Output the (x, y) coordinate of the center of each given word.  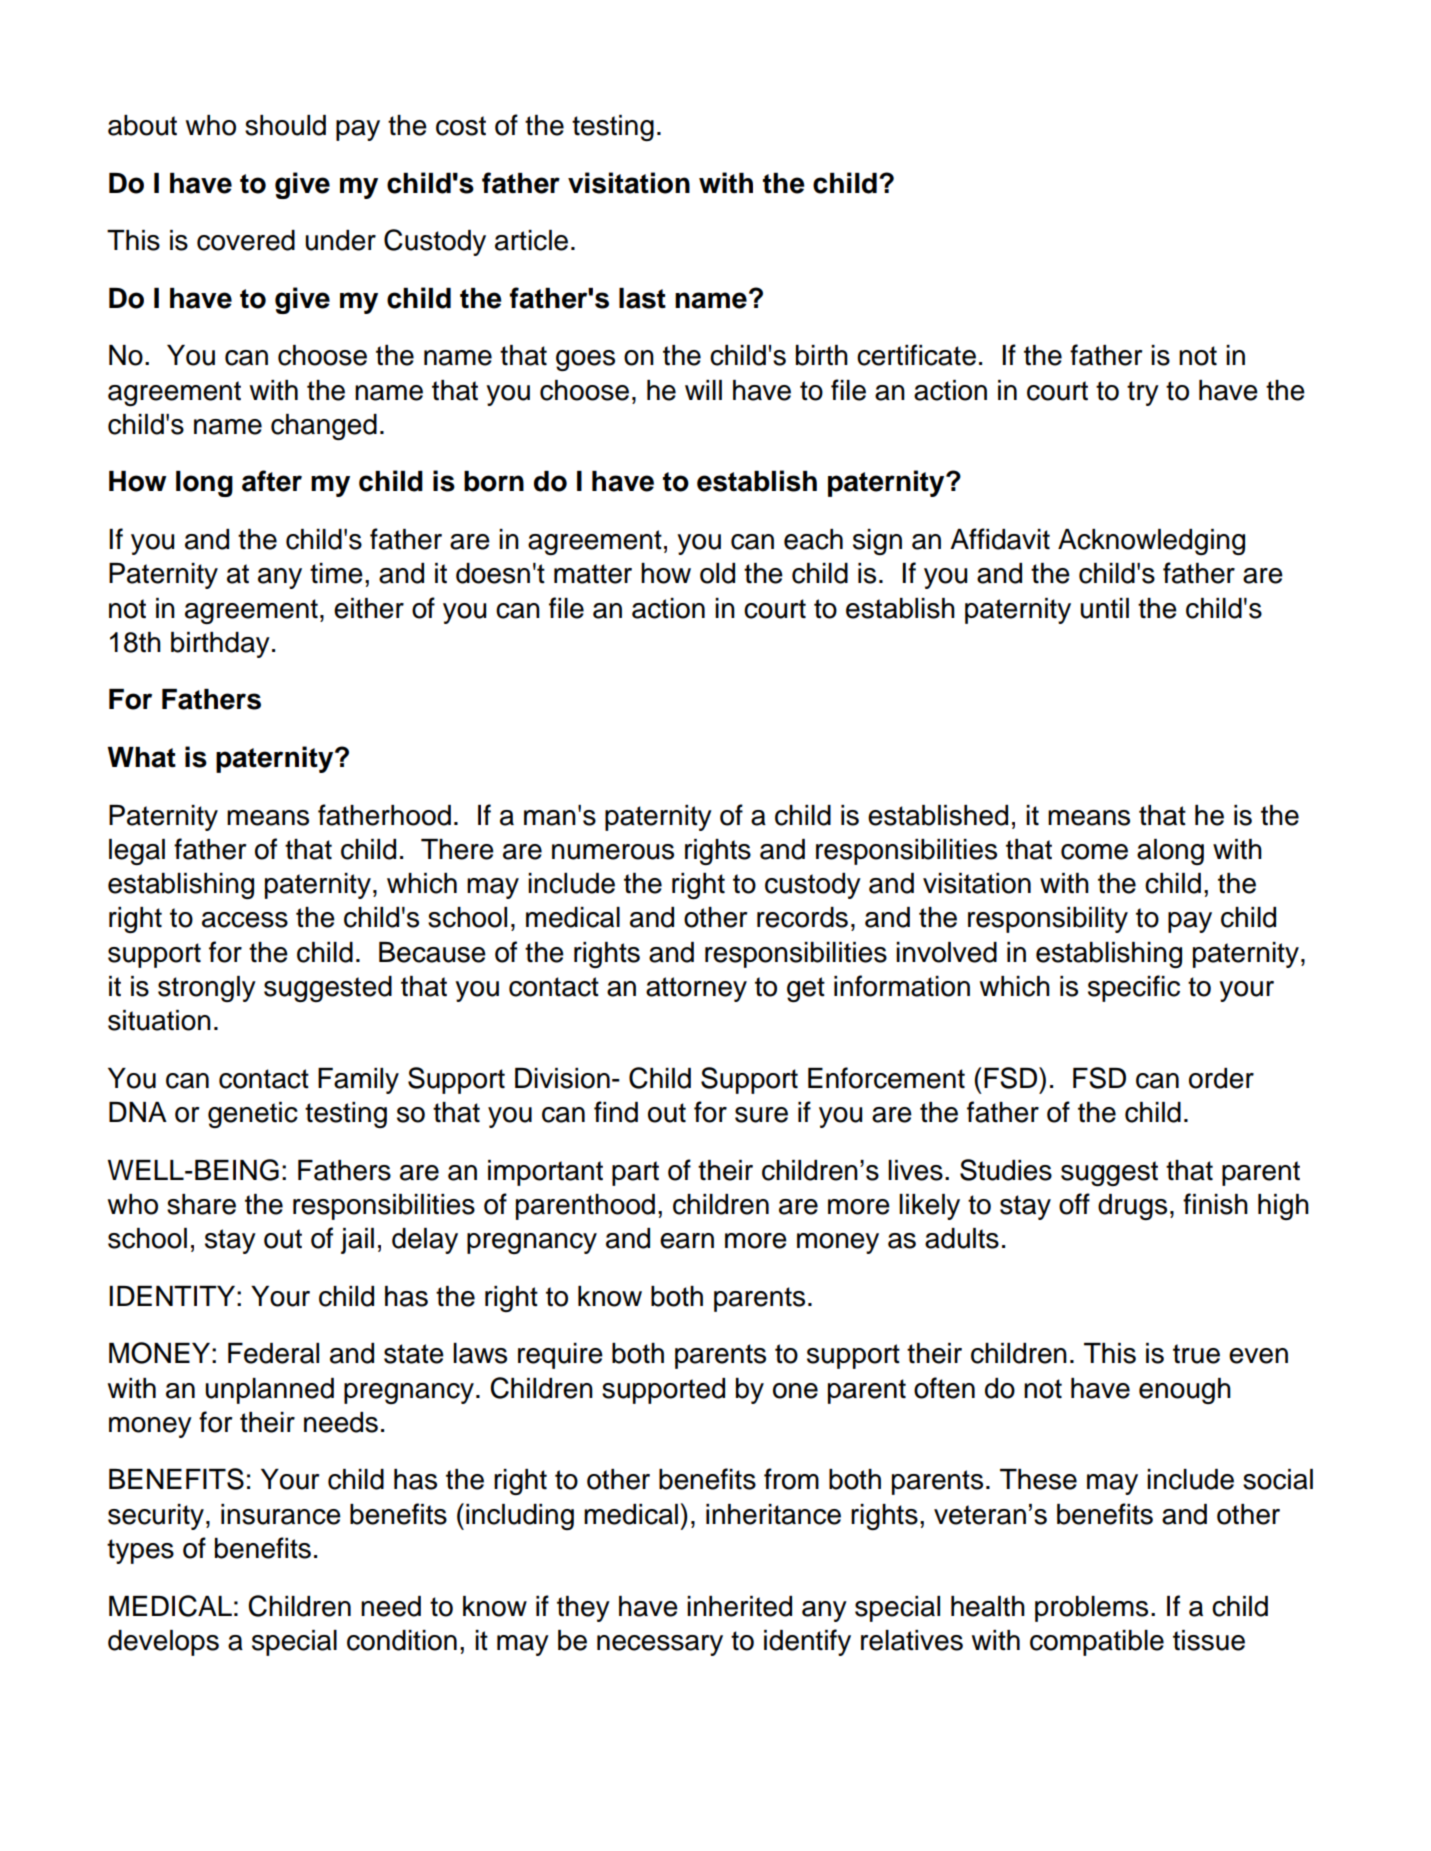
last (642, 298)
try (1143, 393)
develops (163, 1643)
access (245, 920)
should (285, 125)
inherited (739, 1606)
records (802, 917)
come (1094, 852)
